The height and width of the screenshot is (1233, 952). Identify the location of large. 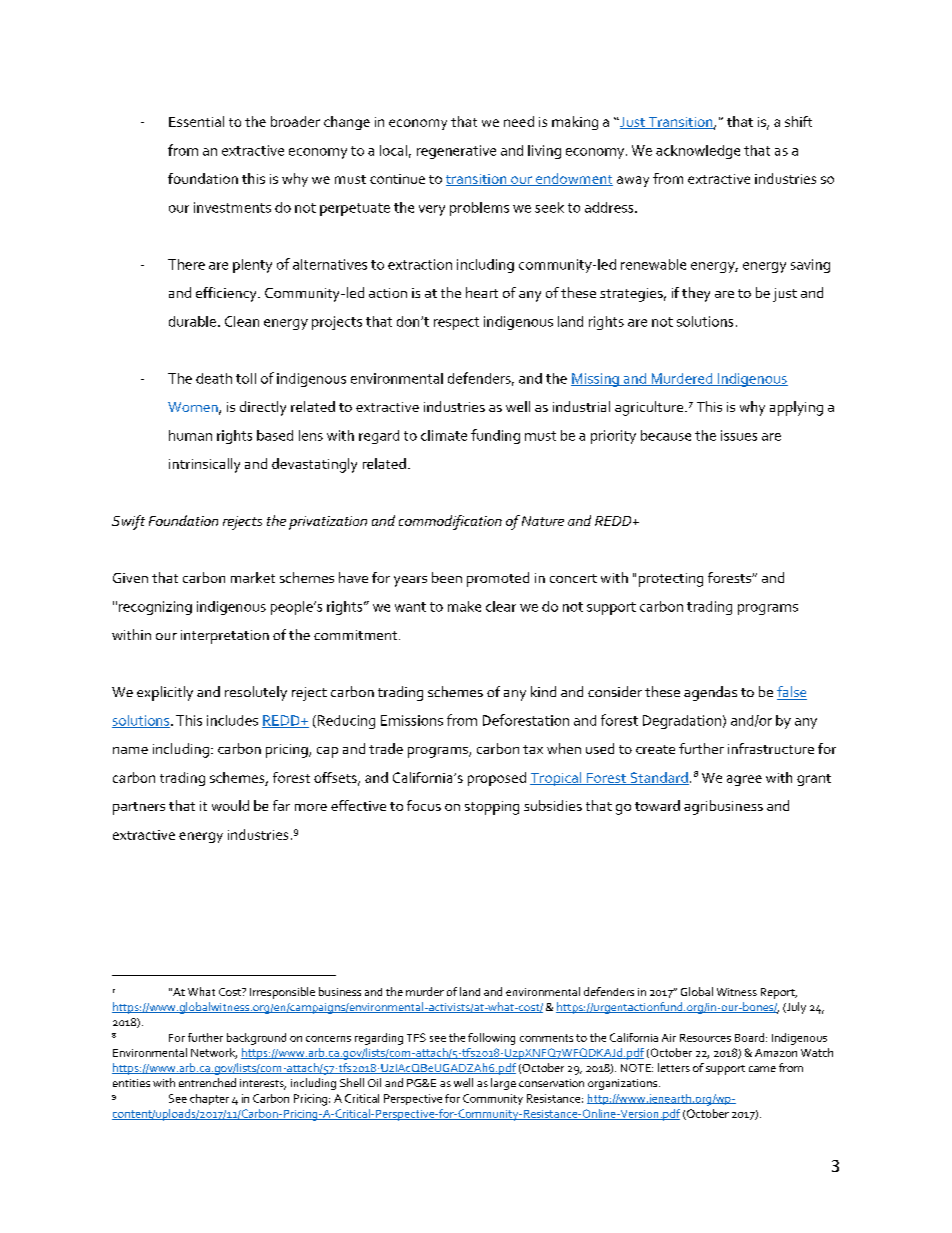
(503, 1084).
